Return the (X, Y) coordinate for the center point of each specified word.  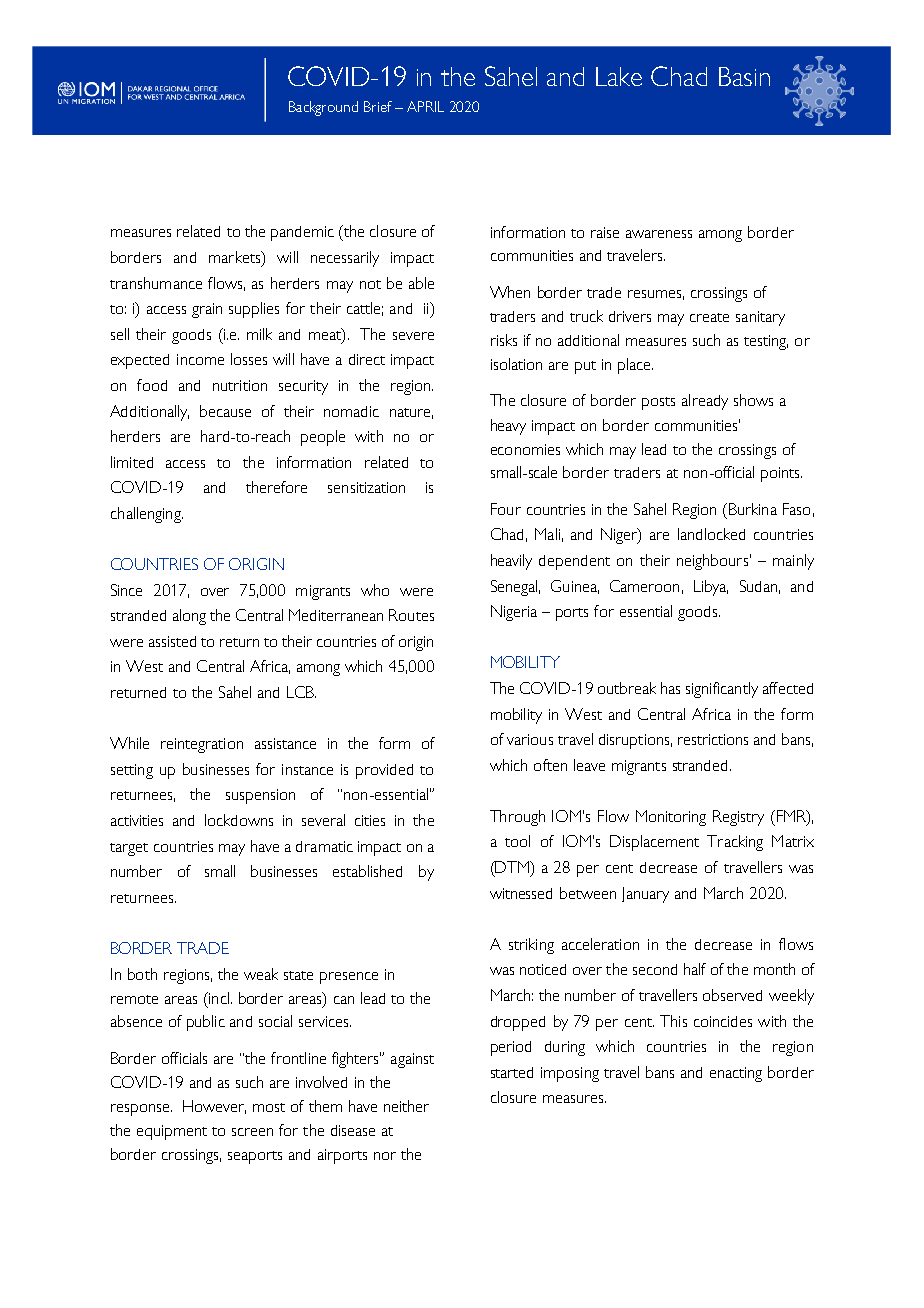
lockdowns (239, 820)
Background (323, 108)
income (200, 359)
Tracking (735, 843)
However (214, 1107)
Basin (744, 76)
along (189, 617)
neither (406, 1106)
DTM (513, 867)
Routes (411, 615)
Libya (711, 588)
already (705, 402)
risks (504, 340)
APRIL (425, 106)
